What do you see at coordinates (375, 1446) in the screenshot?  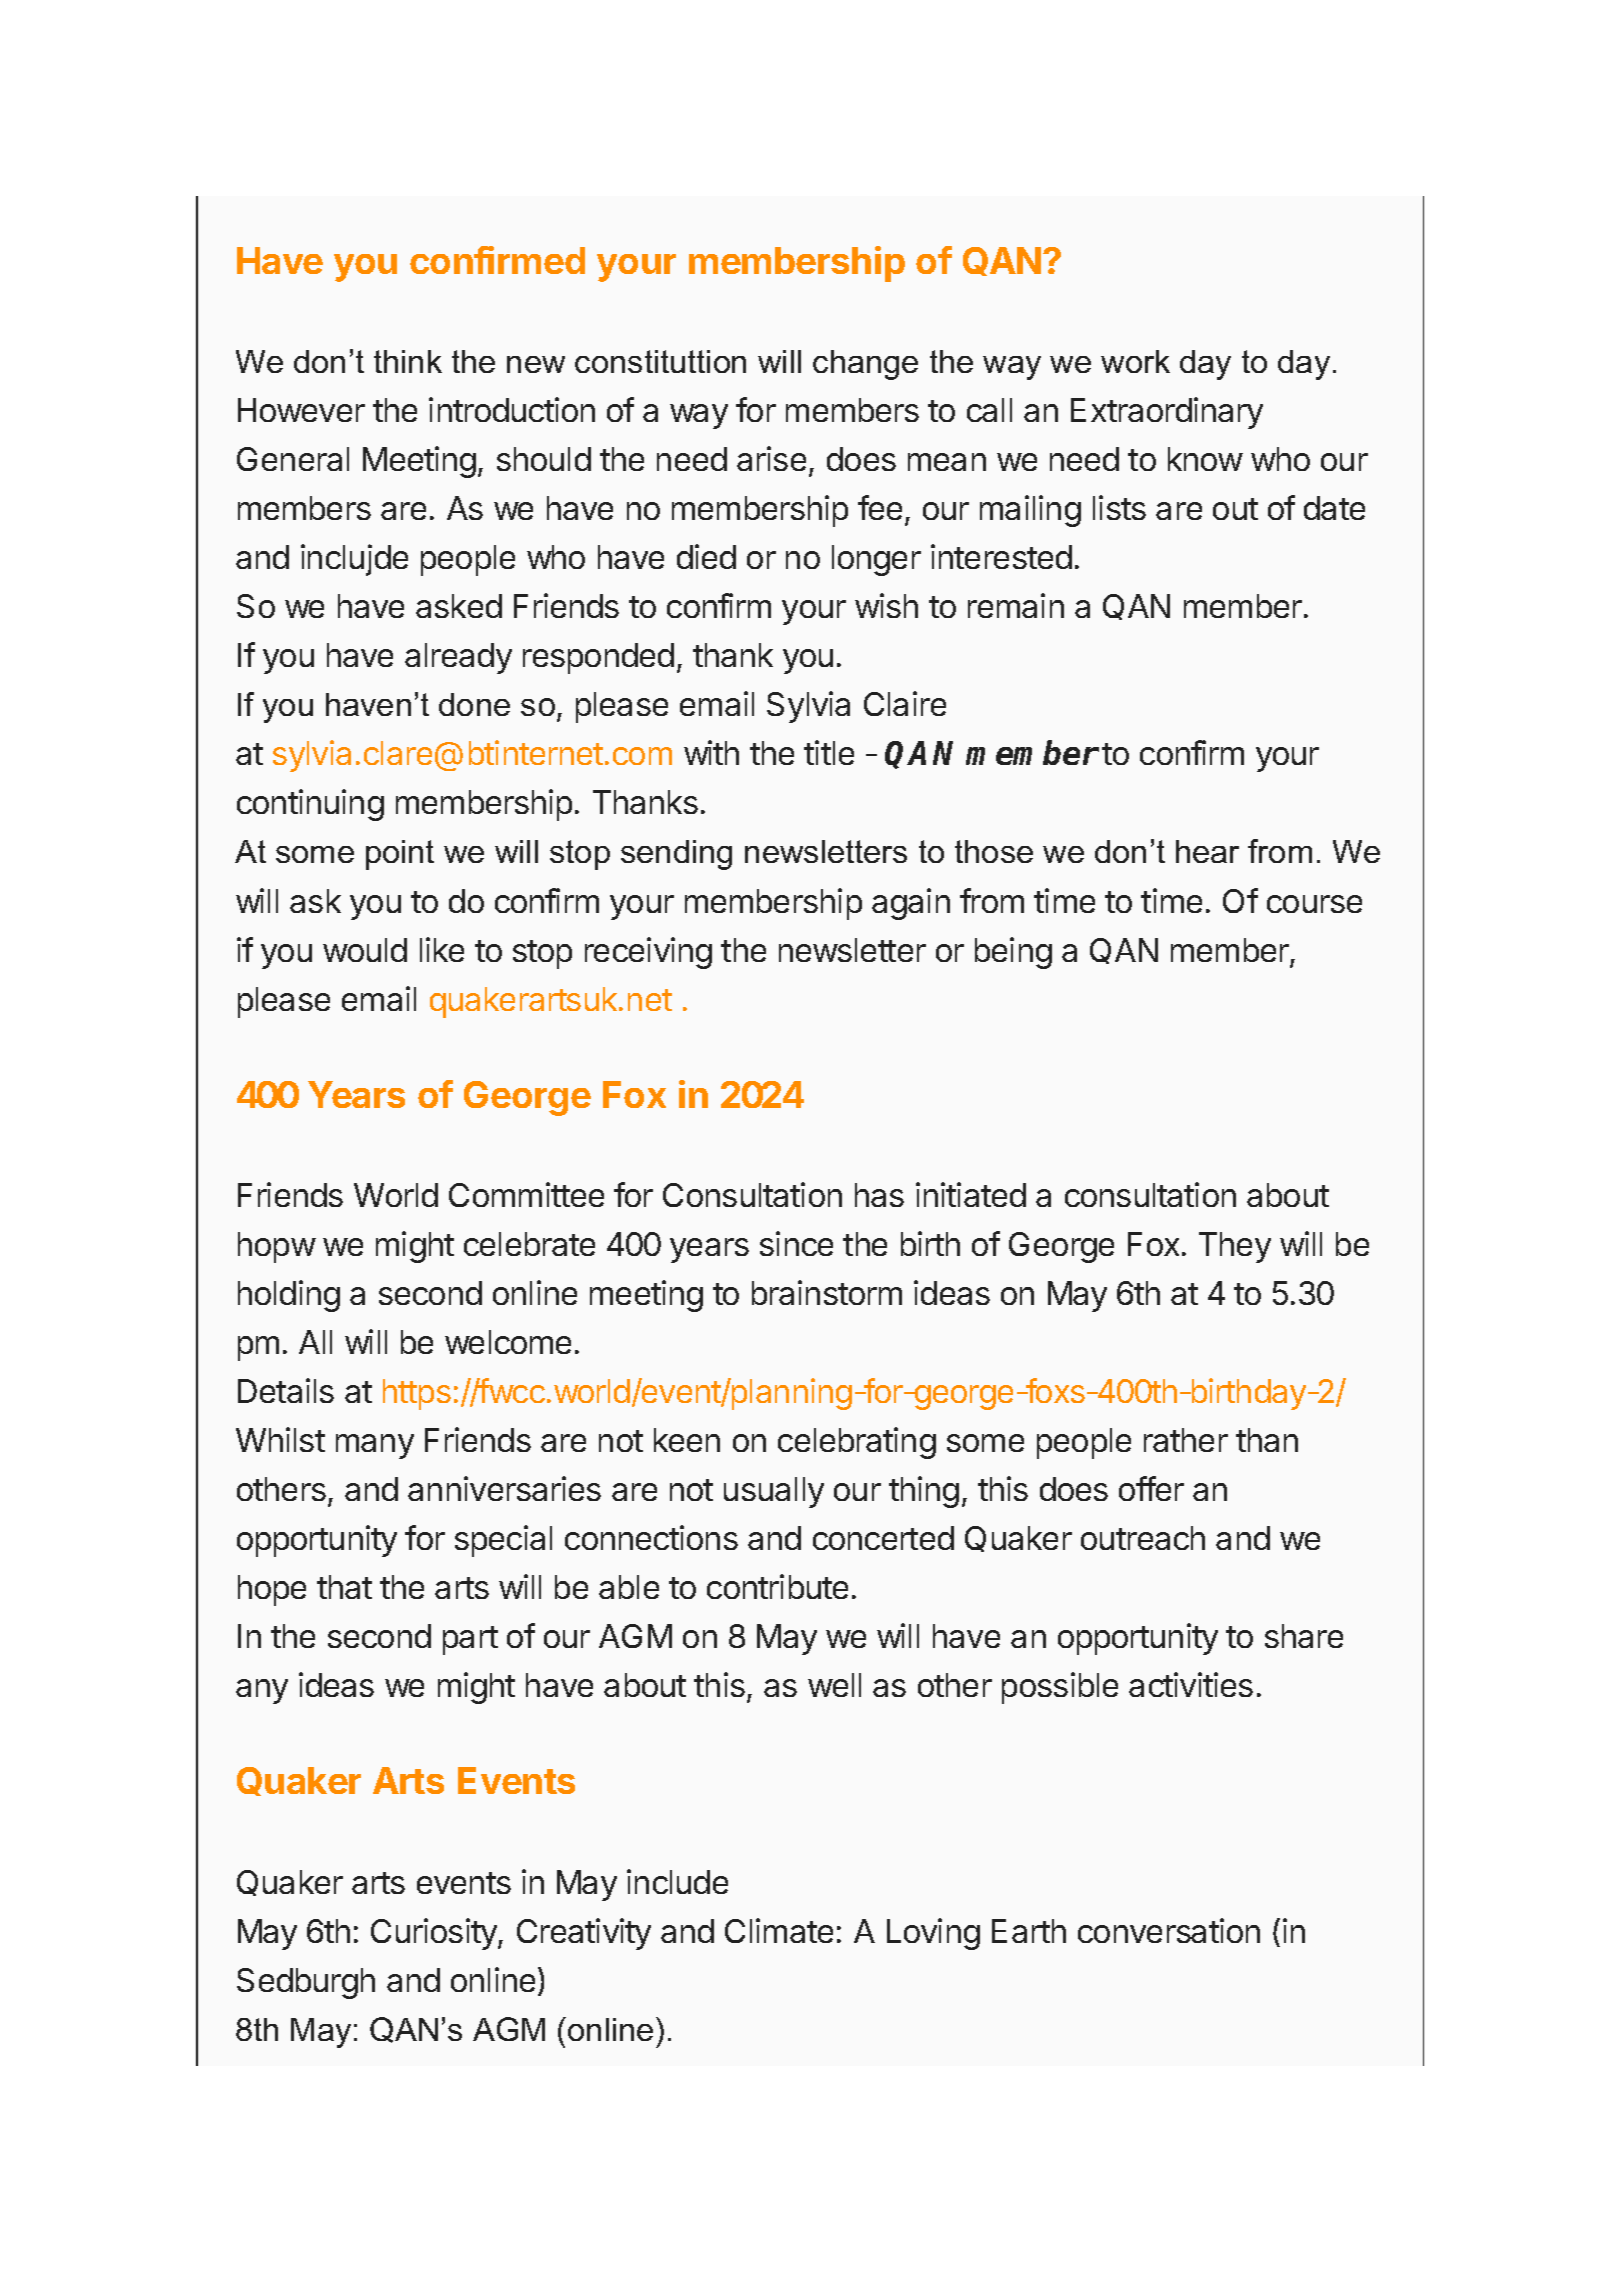 I see `many` at bounding box center [375, 1446].
